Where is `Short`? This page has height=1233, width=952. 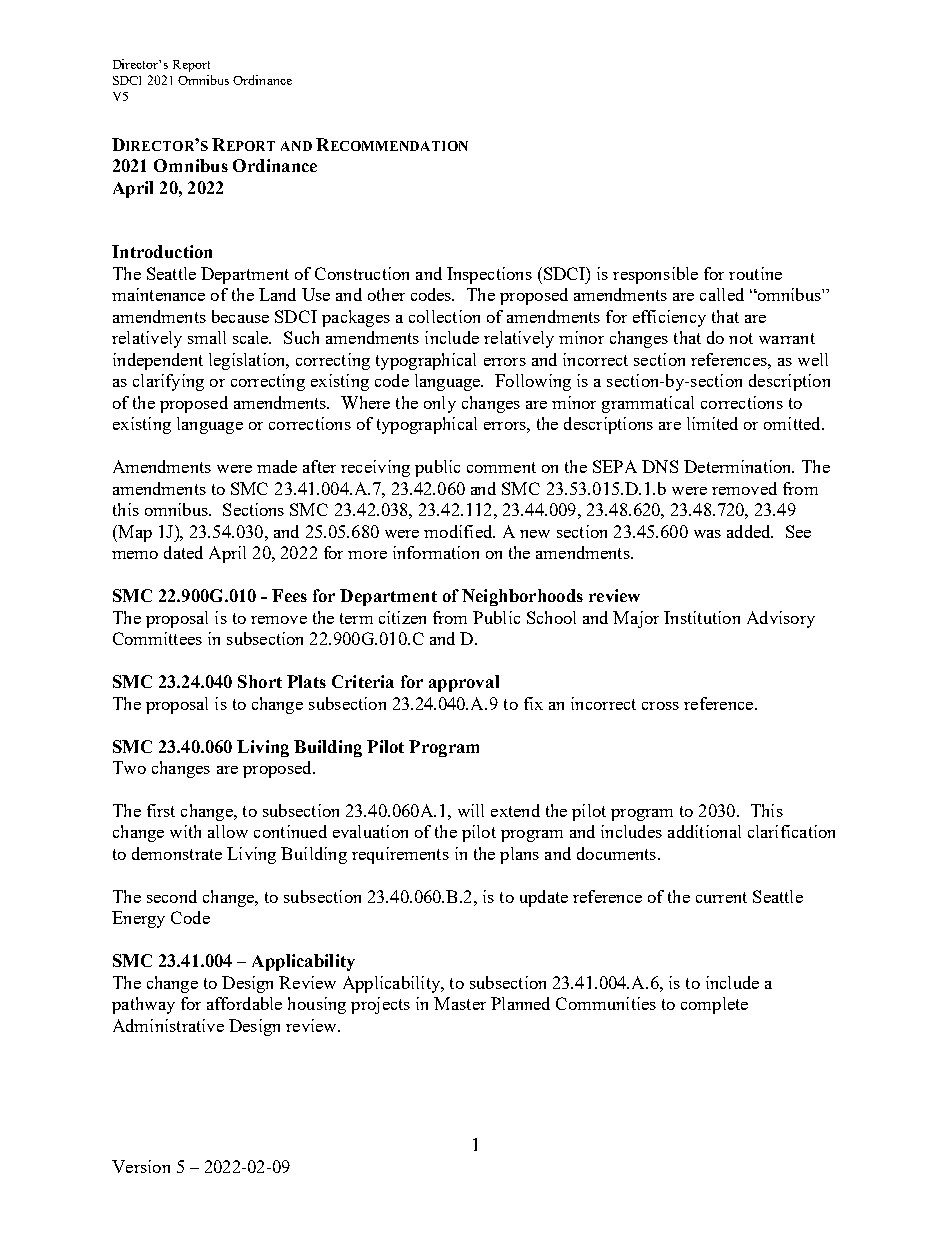
Short is located at coordinates (260, 681).
